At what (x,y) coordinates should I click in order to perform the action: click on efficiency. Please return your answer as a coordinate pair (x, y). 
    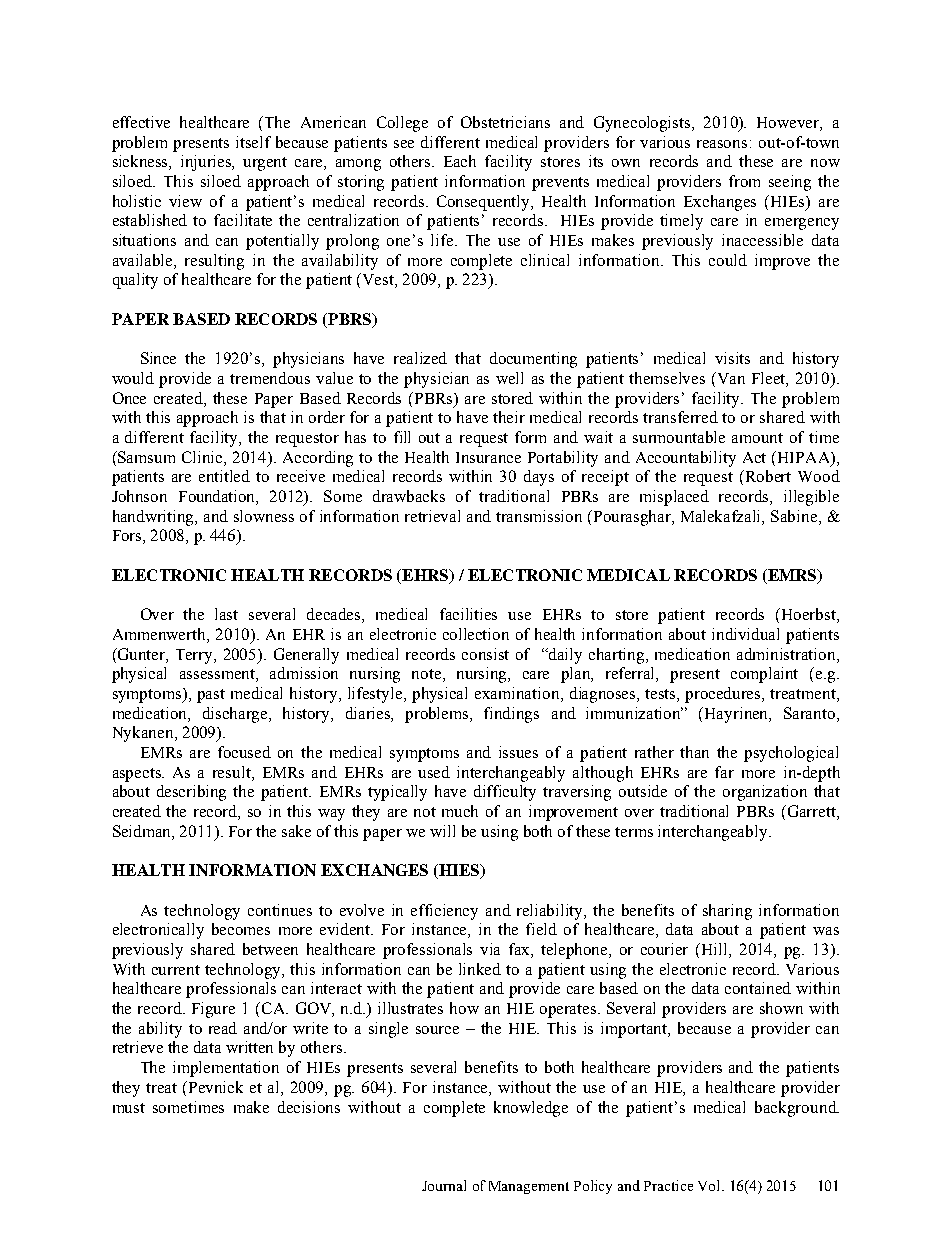
    Looking at the image, I should click on (444, 912).
